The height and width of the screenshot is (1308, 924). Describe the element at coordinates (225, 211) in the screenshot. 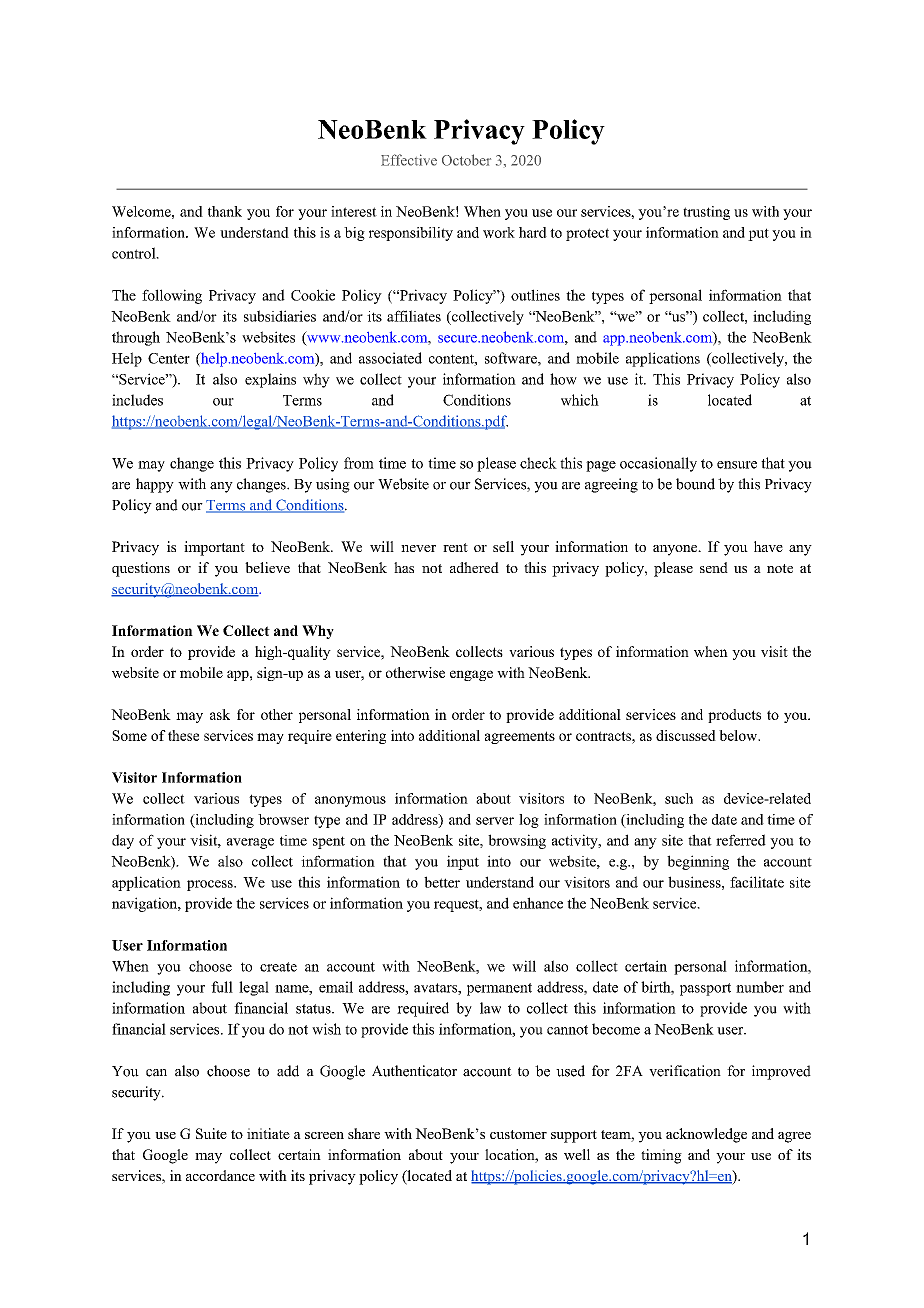

I see `thank` at that location.
